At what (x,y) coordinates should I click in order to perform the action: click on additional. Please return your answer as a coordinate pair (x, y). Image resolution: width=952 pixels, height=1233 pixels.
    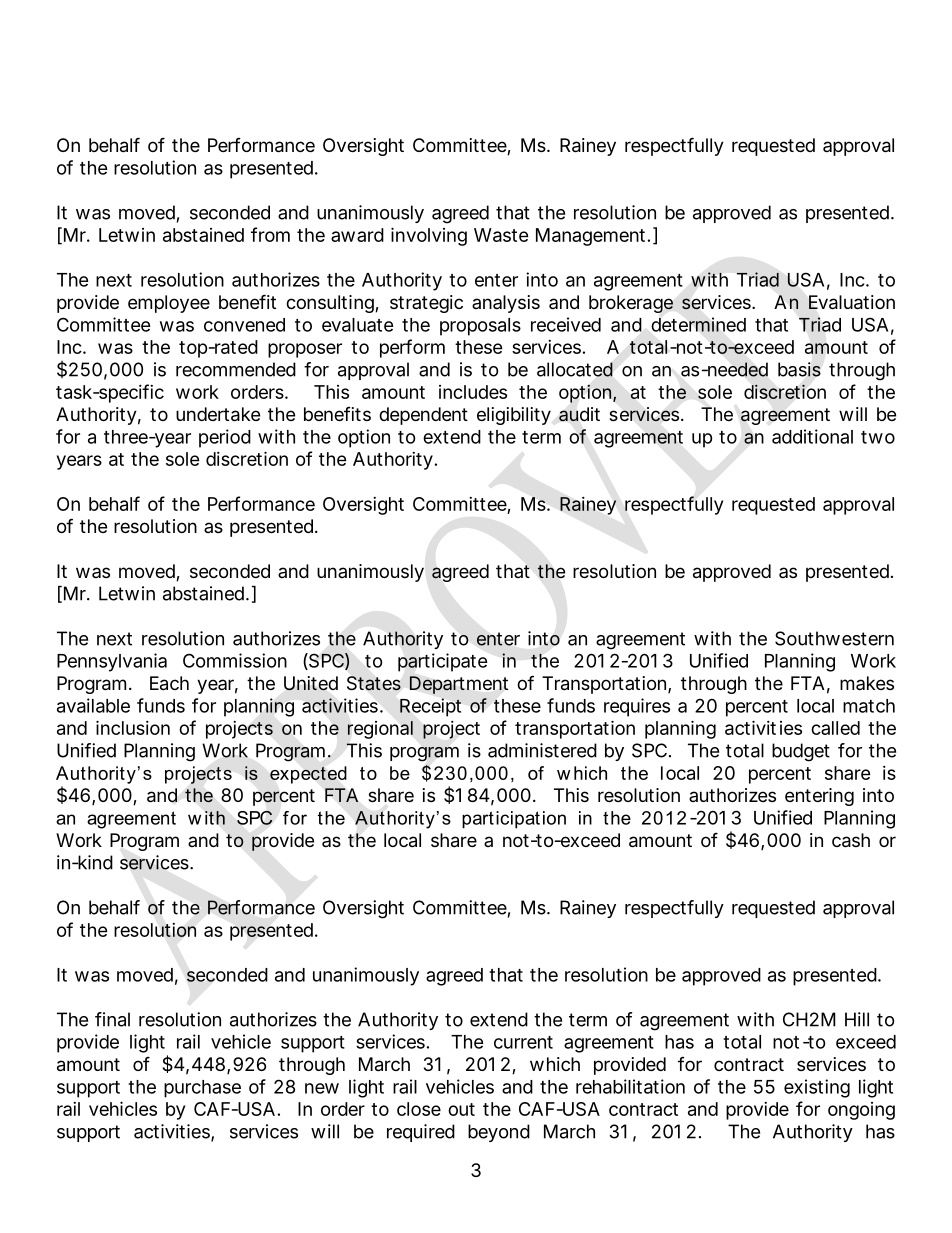
    Looking at the image, I should click on (812, 436).
